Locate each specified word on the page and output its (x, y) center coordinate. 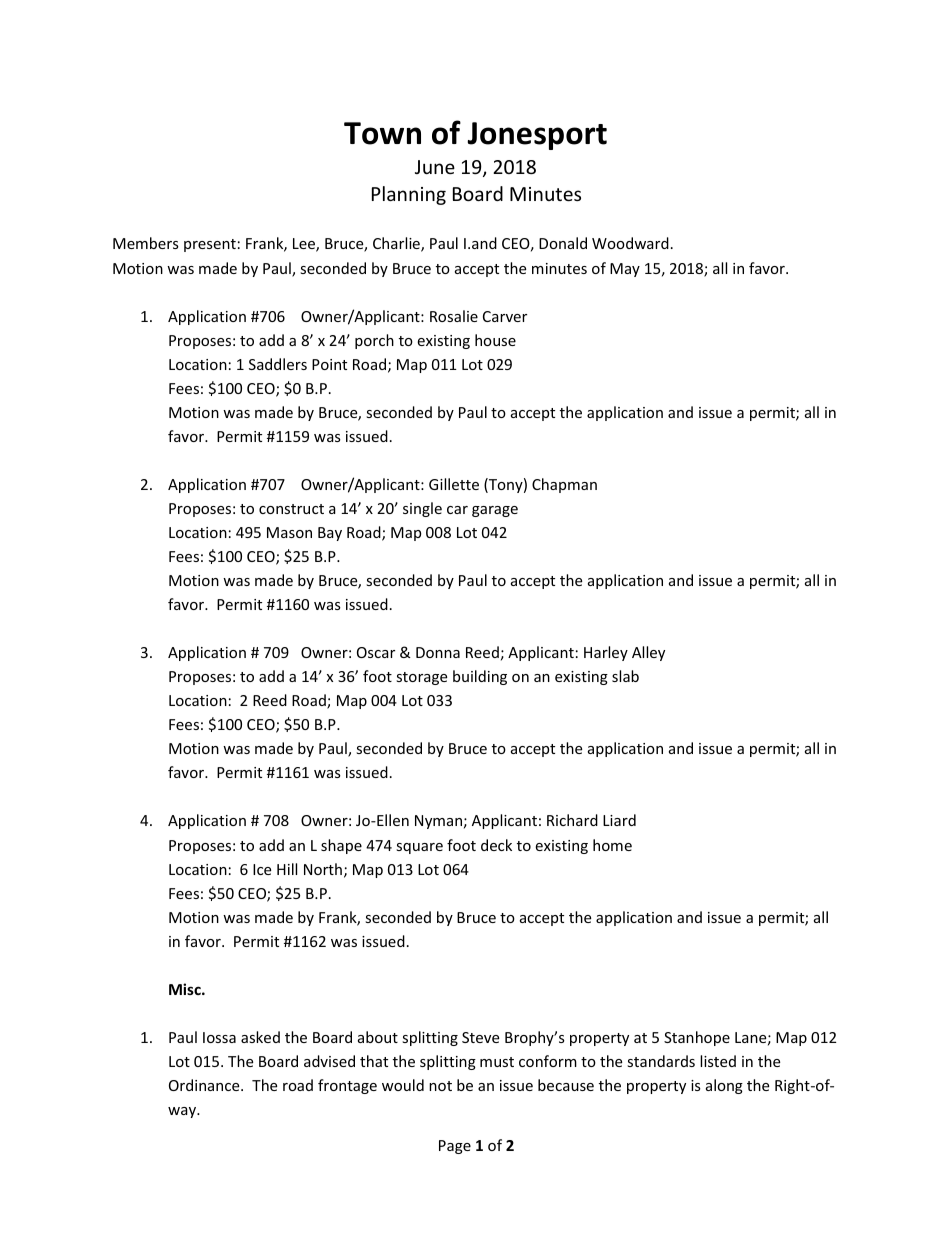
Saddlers (278, 364)
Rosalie (454, 316)
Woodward (630, 243)
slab (625, 676)
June (435, 167)
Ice (262, 869)
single (422, 509)
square (419, 848)
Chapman (564, 485)
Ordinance (205, 1085)
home (612, 845)
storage (421, 678)
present (210, 245)
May (625, 270)
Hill (287, 869)
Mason (289, 532)
